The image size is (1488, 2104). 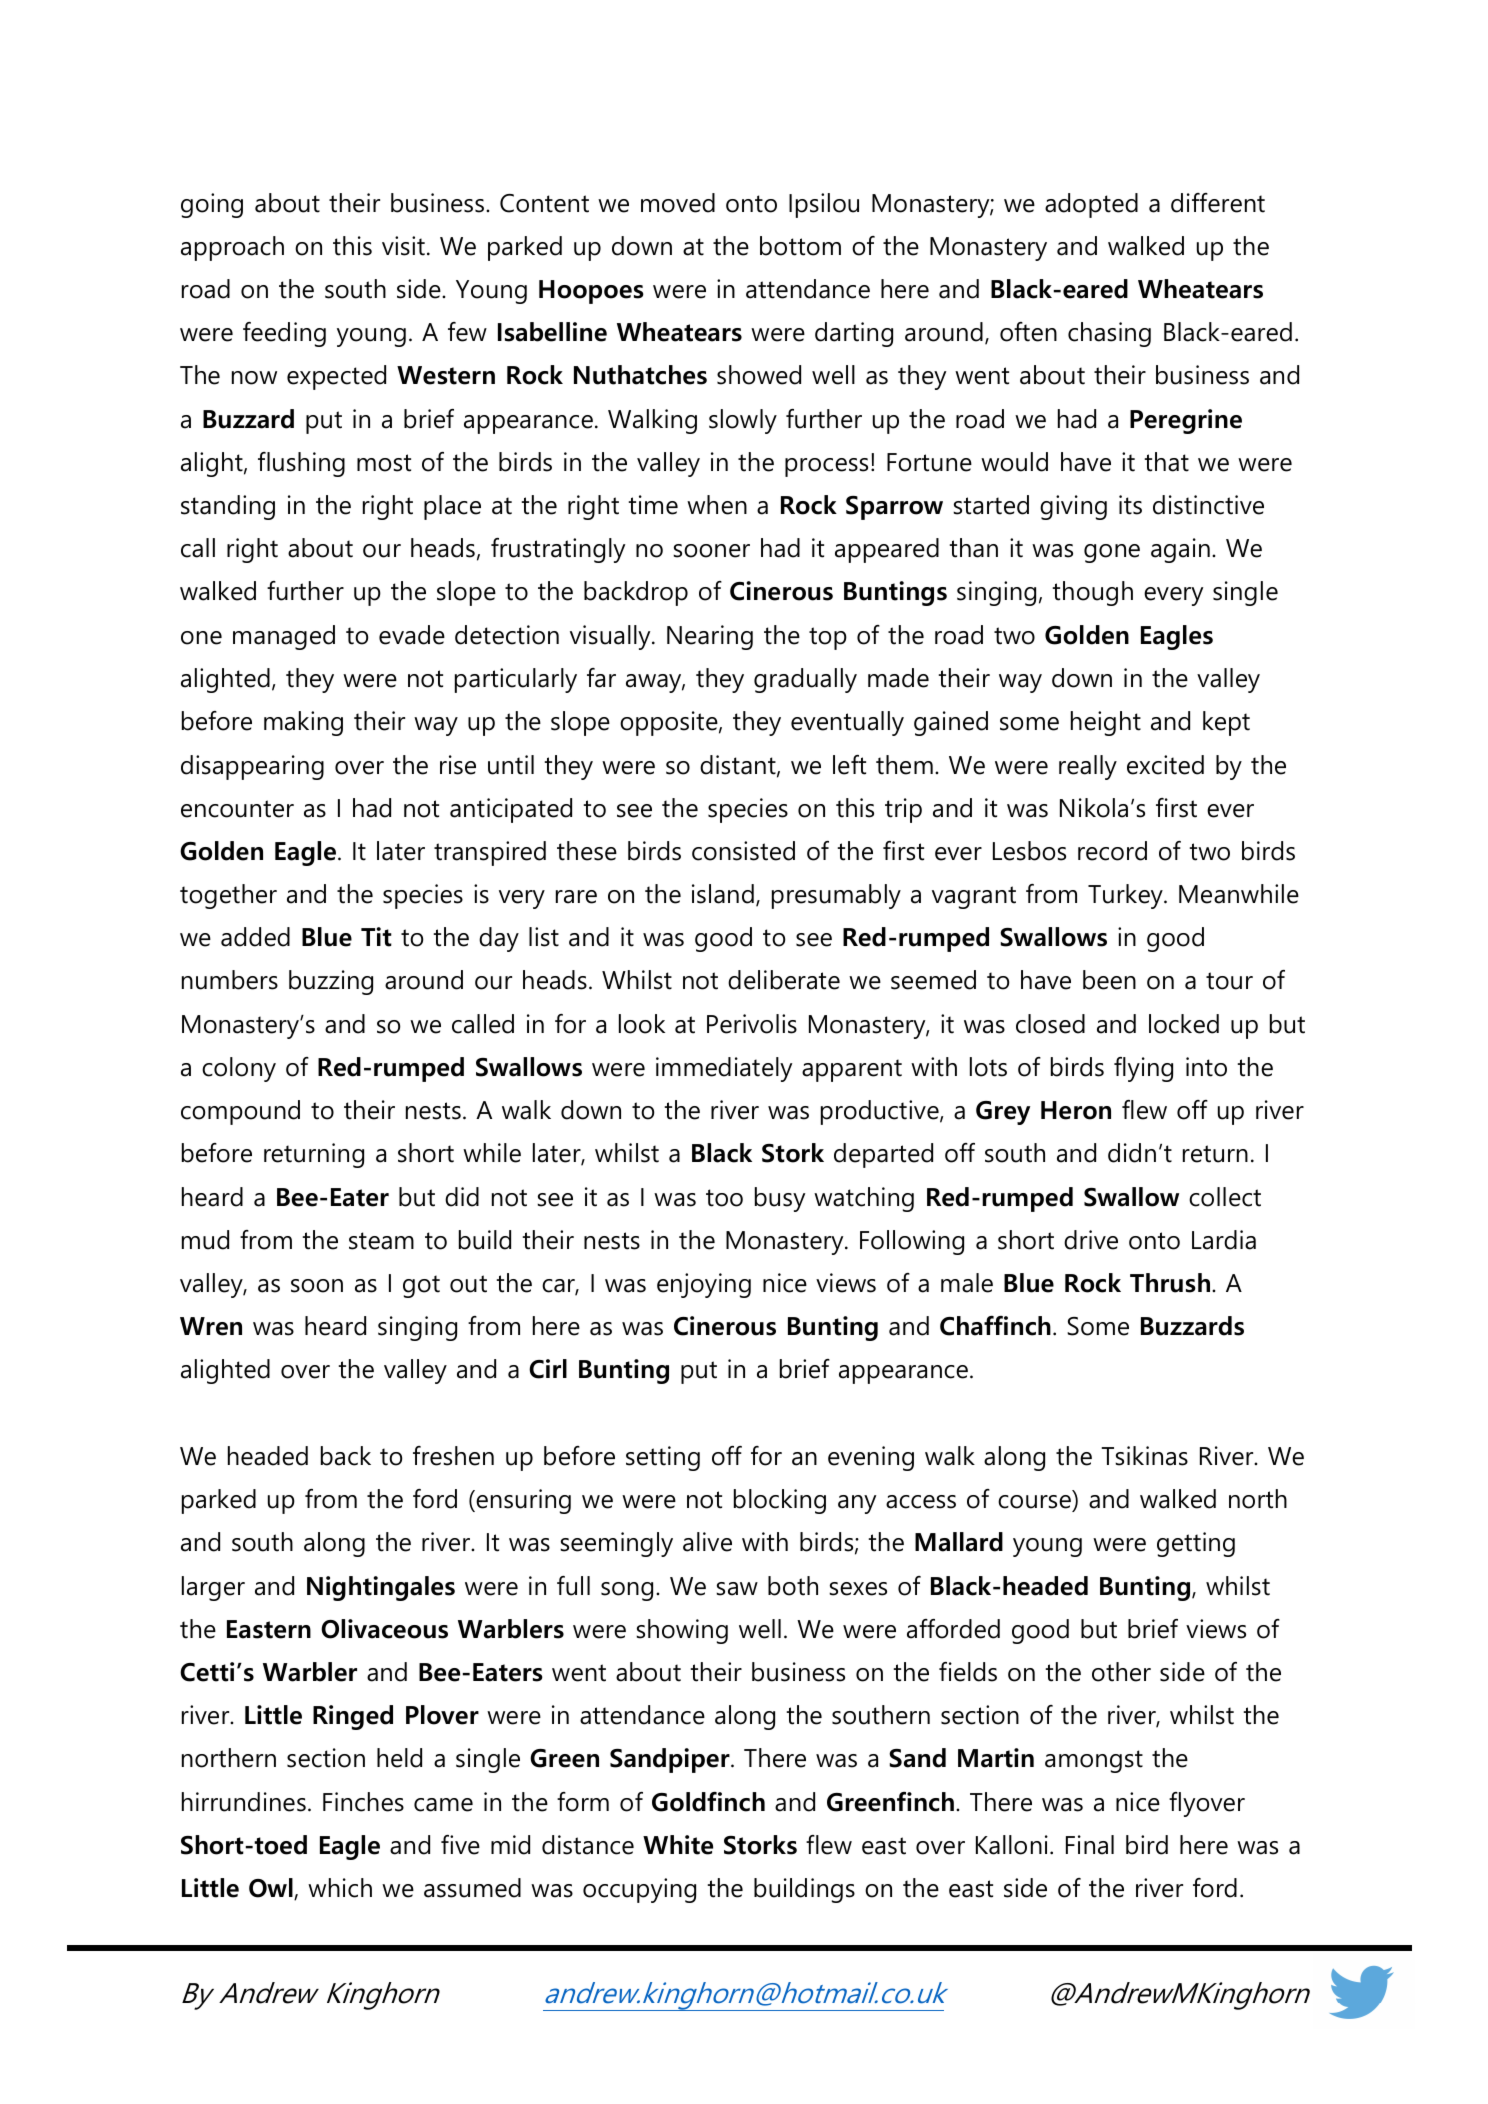 What do you see at coordinates (724, 1069) in the screenshot?
I see `immediately` at bounding box center [724, 1069].
